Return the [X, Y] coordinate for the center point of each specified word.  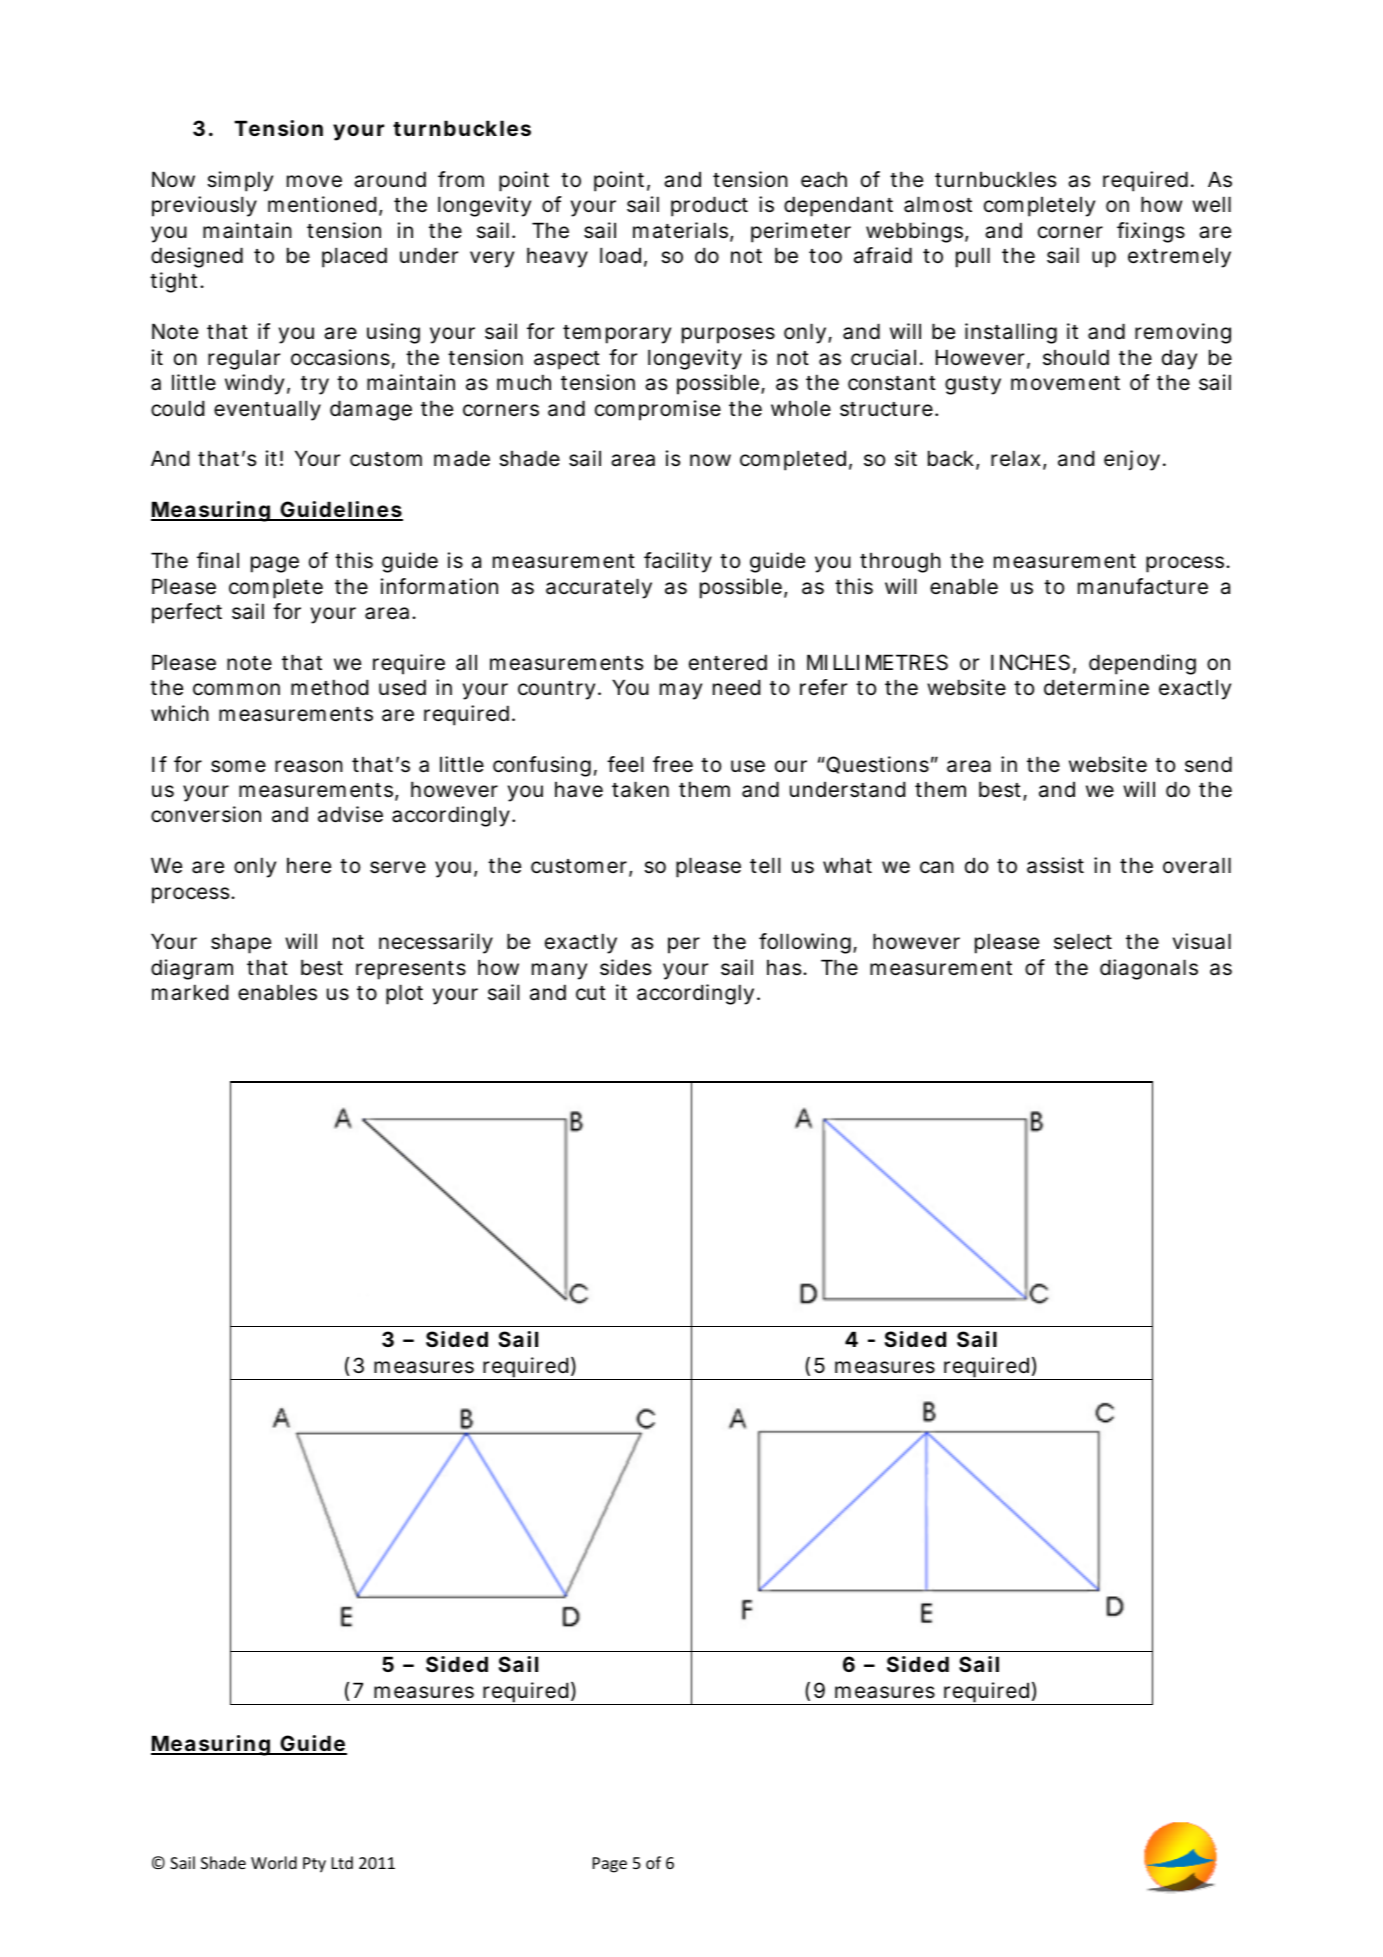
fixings [1151, 232]
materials [682, 231]
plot [404, 994]
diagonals [1149, 969]
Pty [314, 1865]
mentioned [322, 204]
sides [625, 967]
